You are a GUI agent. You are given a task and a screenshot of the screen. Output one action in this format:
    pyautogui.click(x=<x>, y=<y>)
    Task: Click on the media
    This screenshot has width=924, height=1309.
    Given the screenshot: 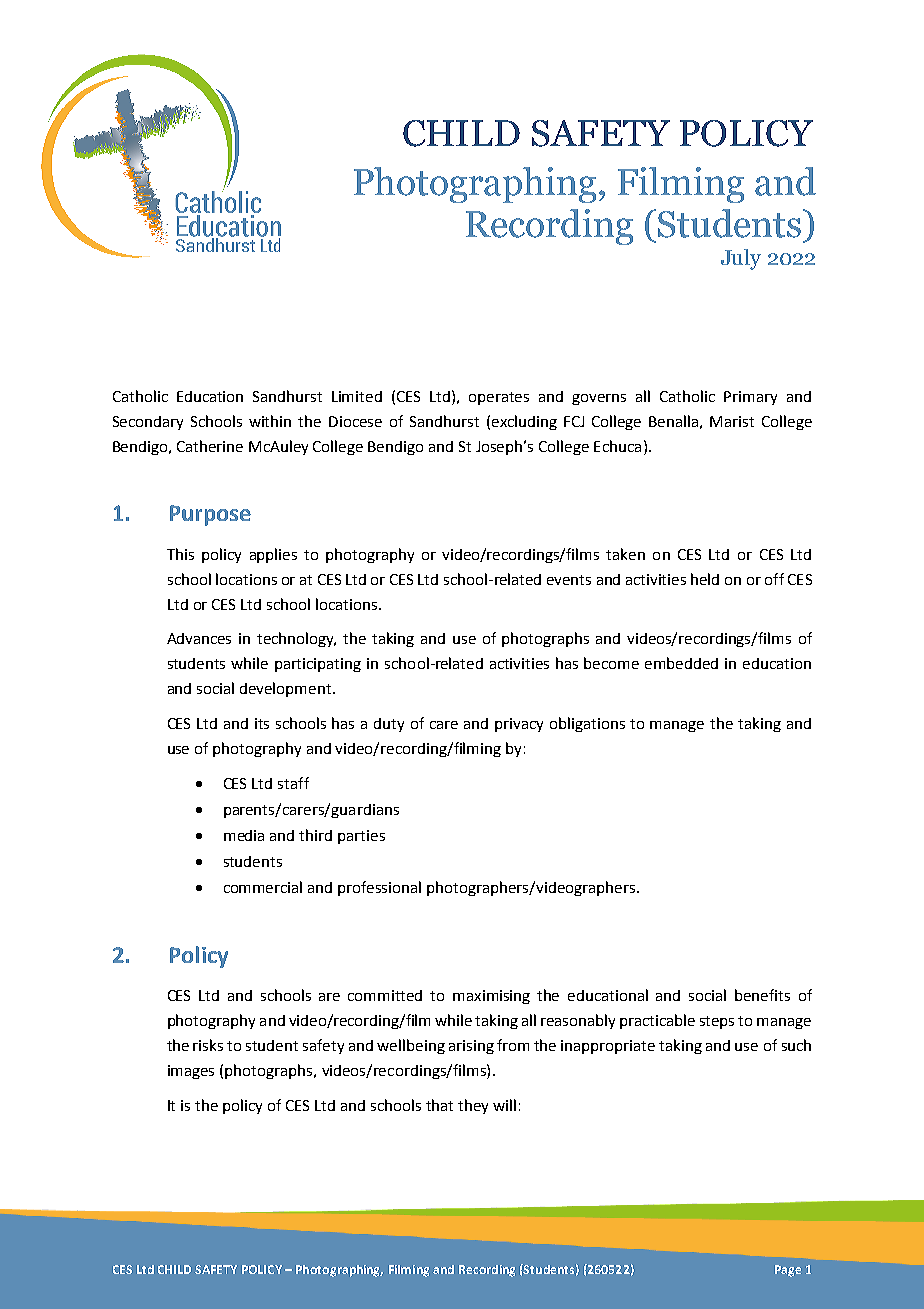 What is the action you would take?
    pyautogui.click(x=244, y=835)
